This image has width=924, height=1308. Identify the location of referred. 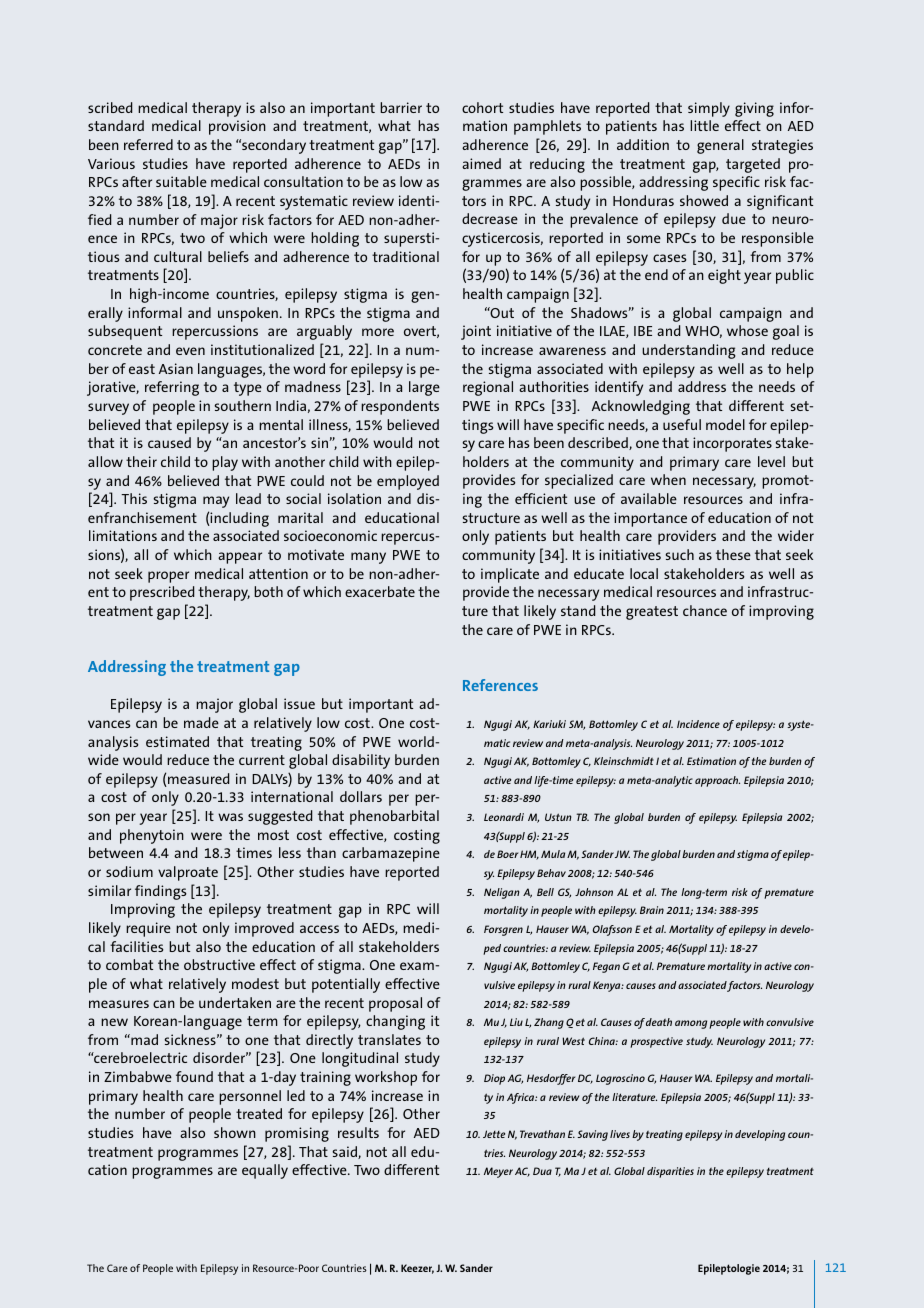
(148, 144).
